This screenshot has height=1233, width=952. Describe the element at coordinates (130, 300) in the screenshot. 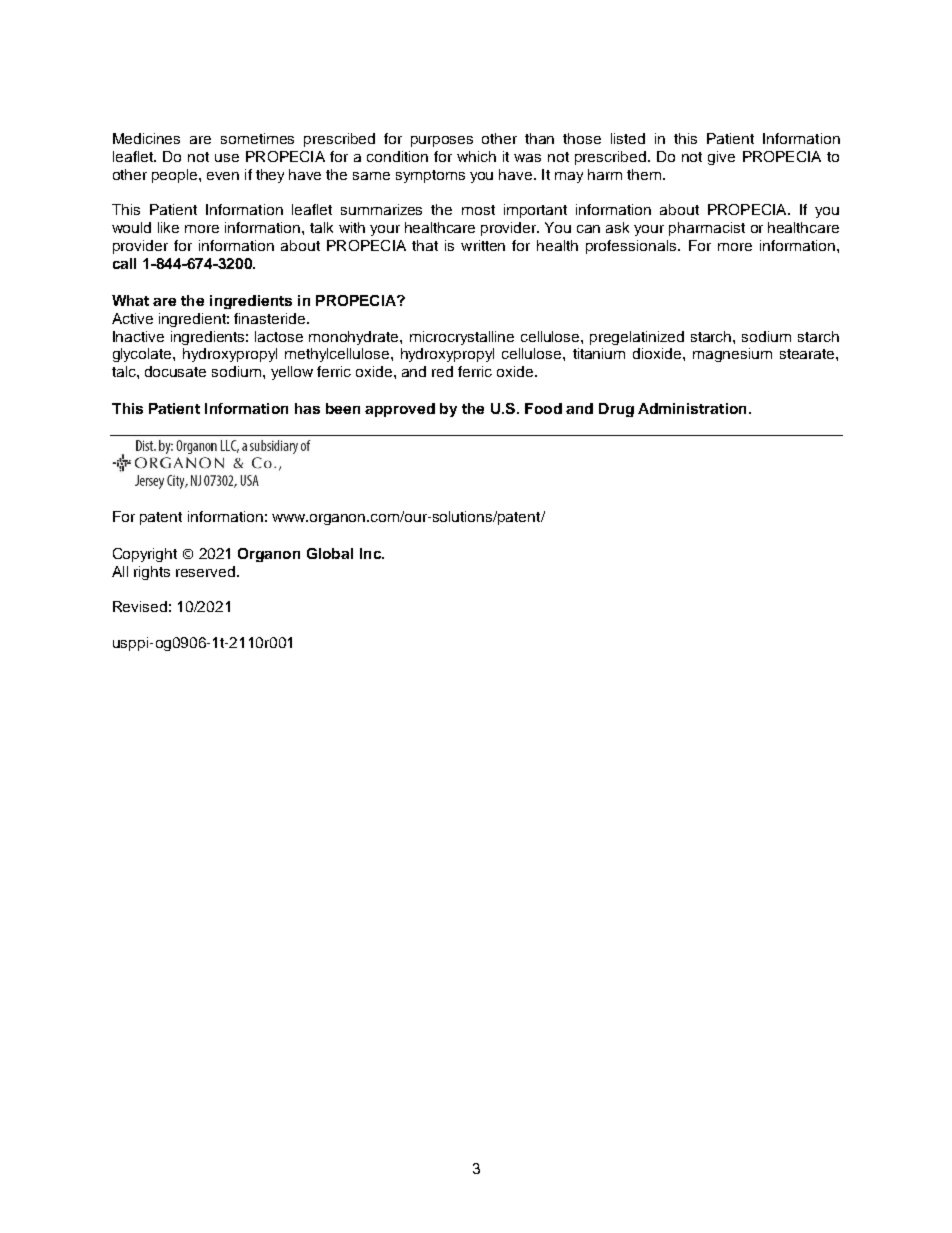

I see `What` at that location.
